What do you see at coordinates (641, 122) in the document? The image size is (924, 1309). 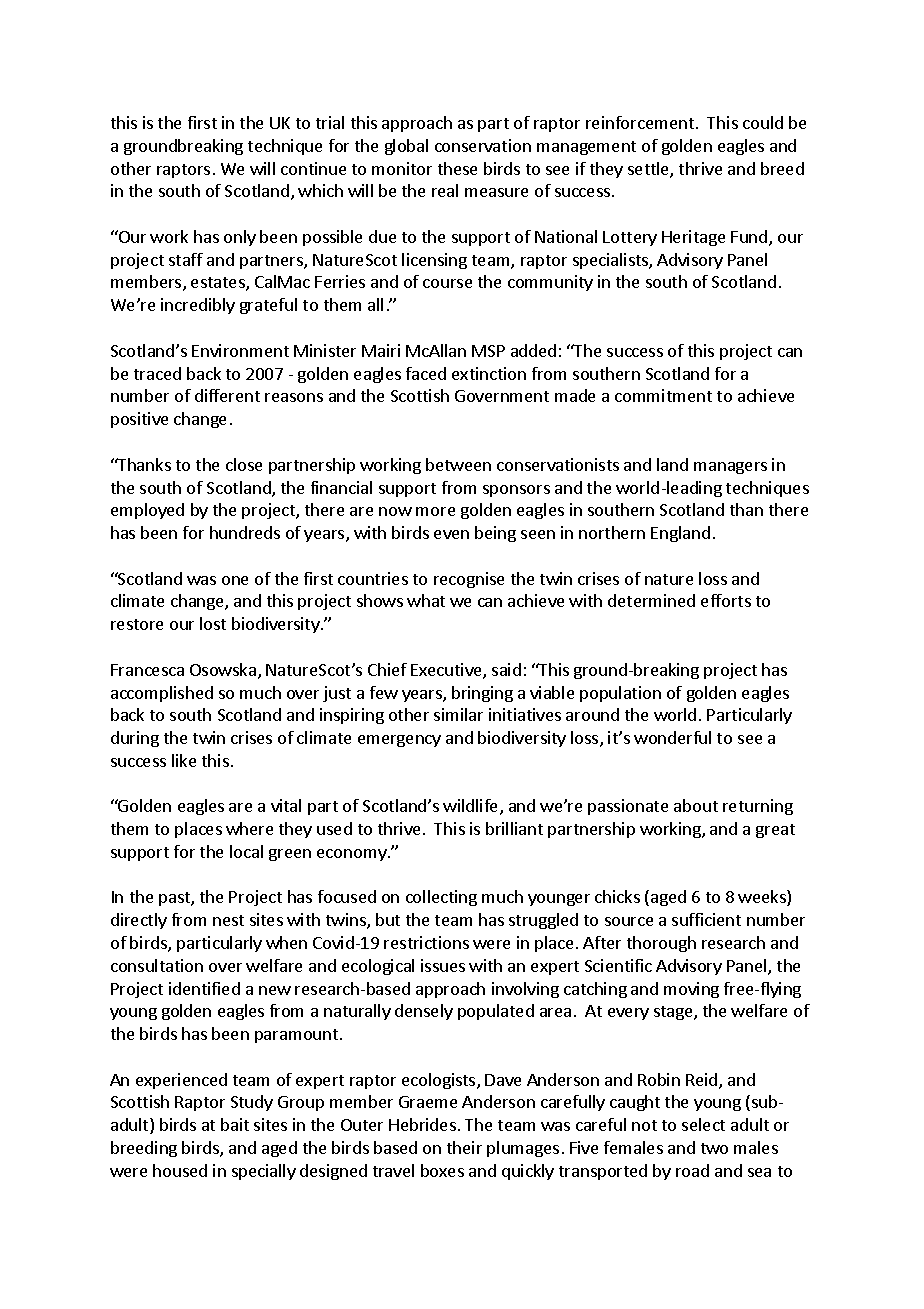 I see `reinforcement` at bounding box center [641, 122].
